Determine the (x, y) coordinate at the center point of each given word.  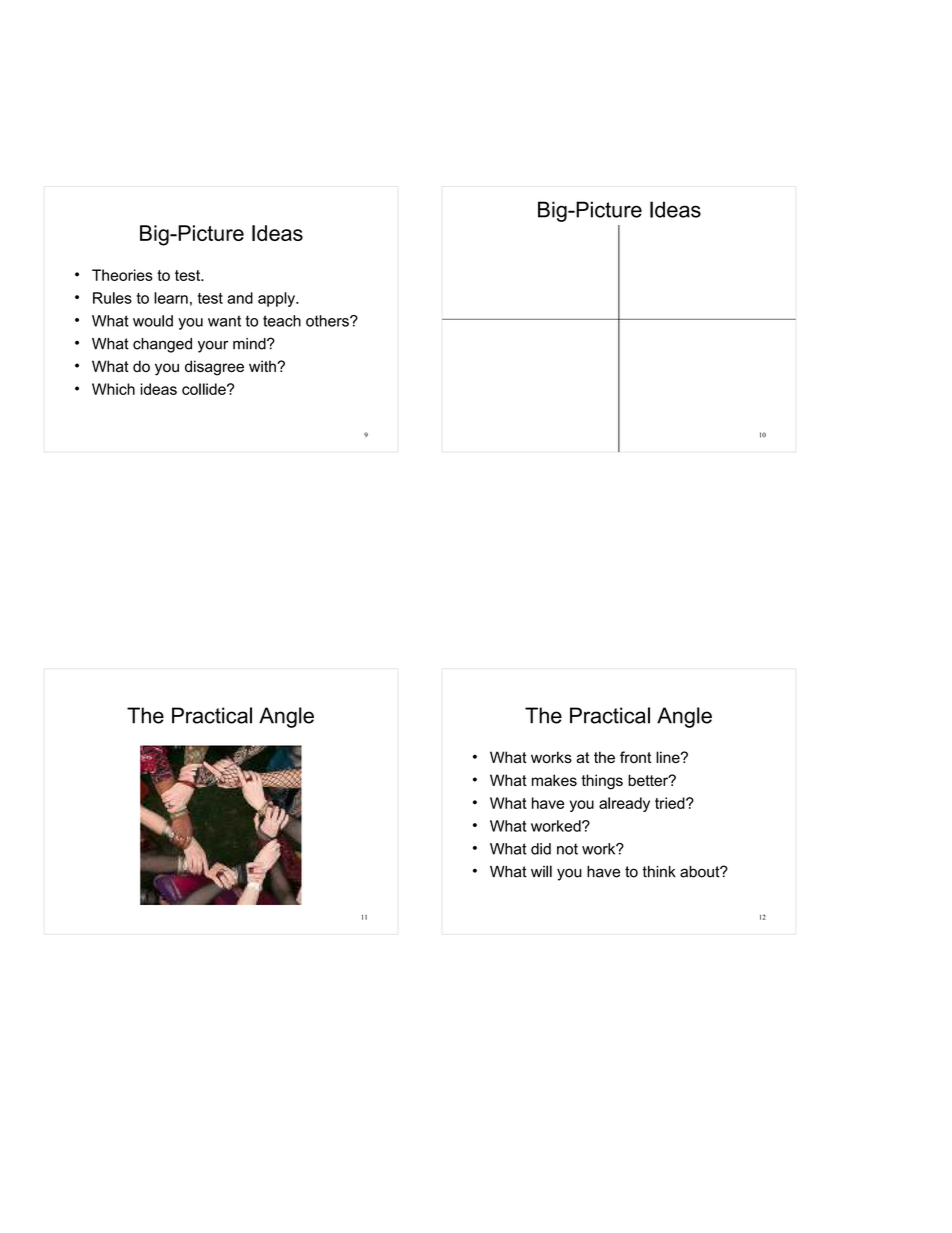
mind (250, 344)
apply (277, 299)
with (263, 366)
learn (171, 298)
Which (113, 389)
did (541, 849)
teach (282, 321)
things (602, 782)
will (541, 871)
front (635, 757)
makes (554, 780)
